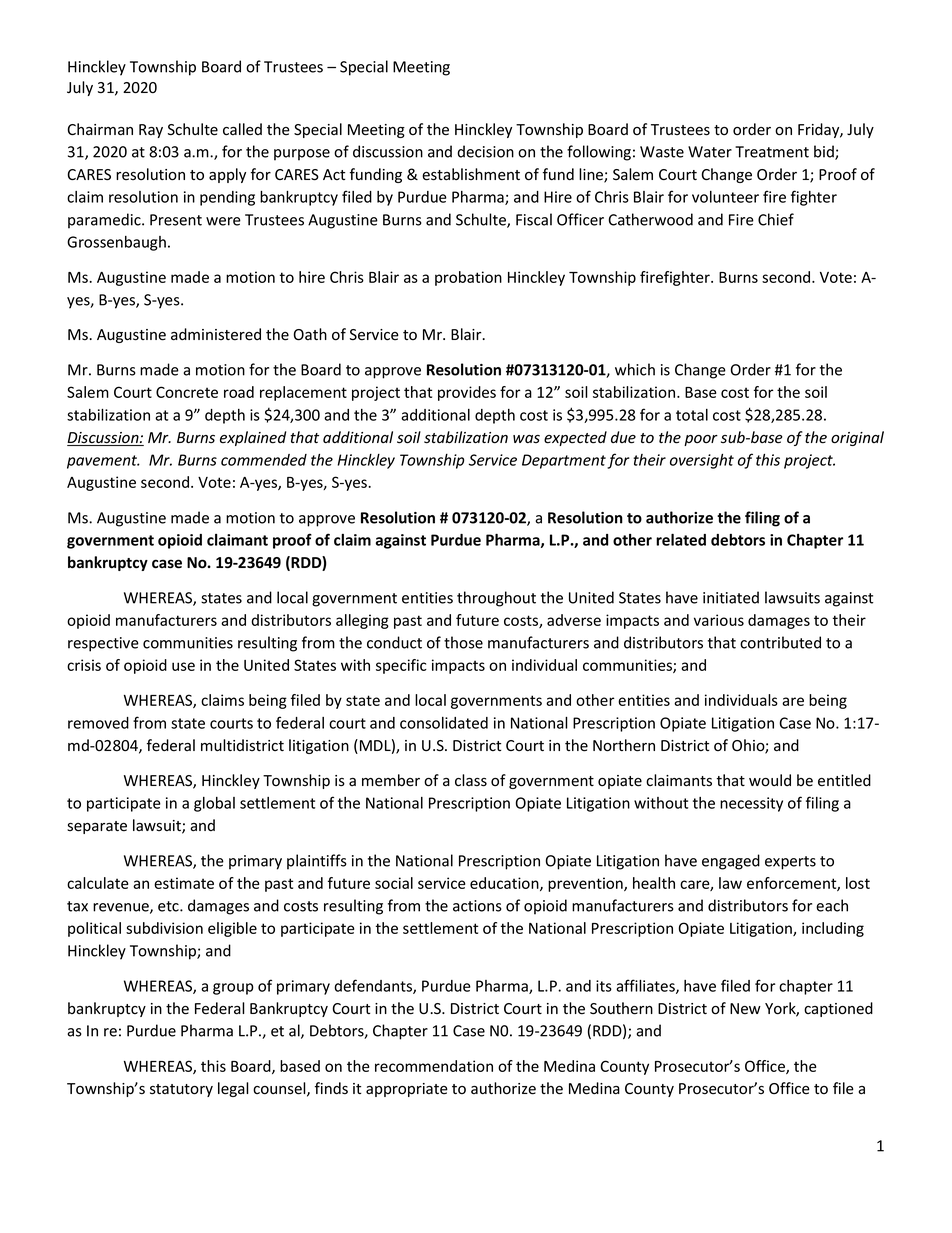 This screenshot has height=1233, width=952. What do you see at coordinates (564, 461) in the screenshot?
I see `Department` at bounding box center [564, 461].
